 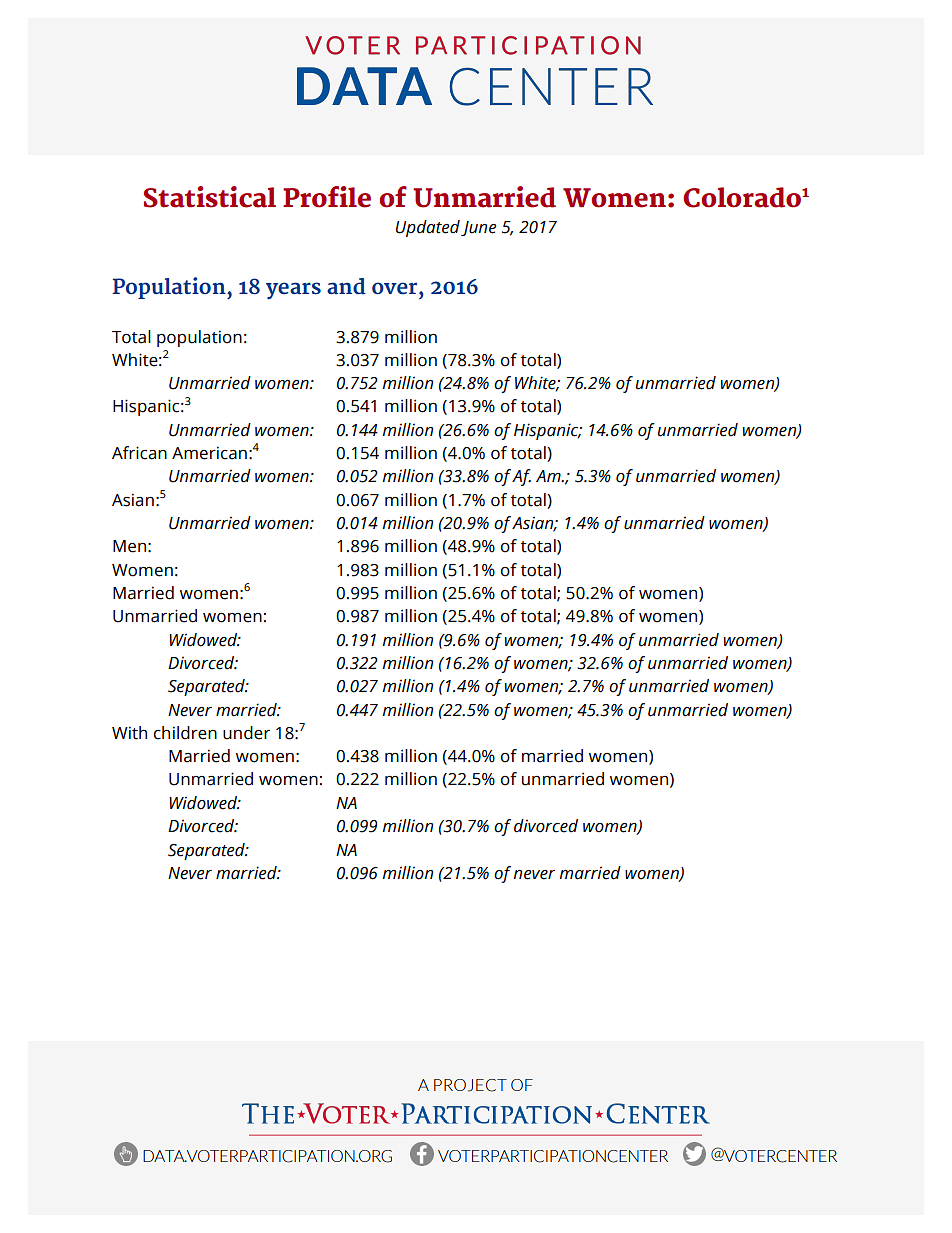 I want to click on children, so click(x=185, y=733).
